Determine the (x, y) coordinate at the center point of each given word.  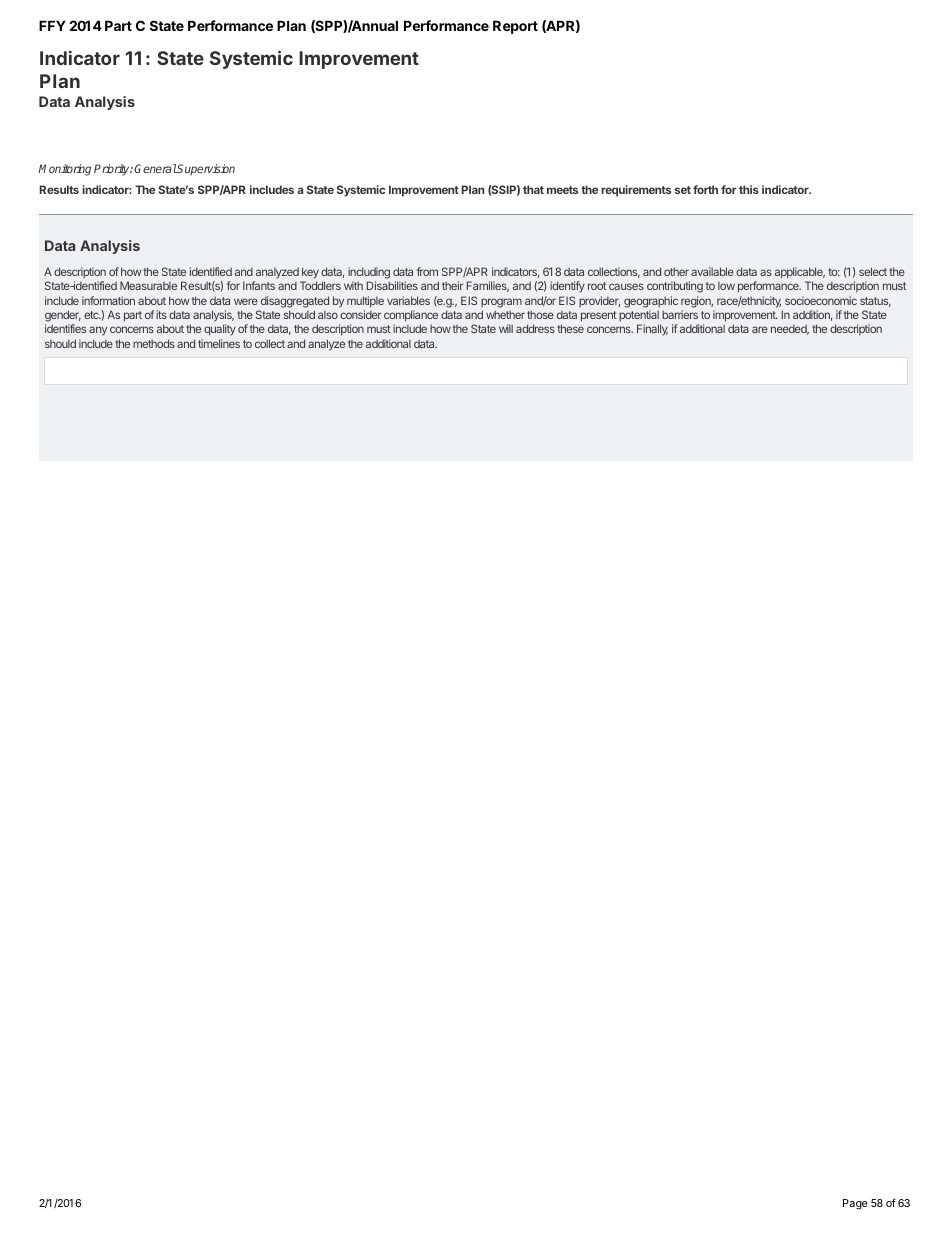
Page (855, 1204)
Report (515, 27)
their (452, 285)
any (98, 331)
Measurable (148, 285)
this (749, 189)
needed (790, 329)
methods (154, 343)
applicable (800, 273)
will (506, 328)
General (155, 168)
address (535, 328)
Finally (652, 330)
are (760, 329)
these (570, 328)
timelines (219, 343)
